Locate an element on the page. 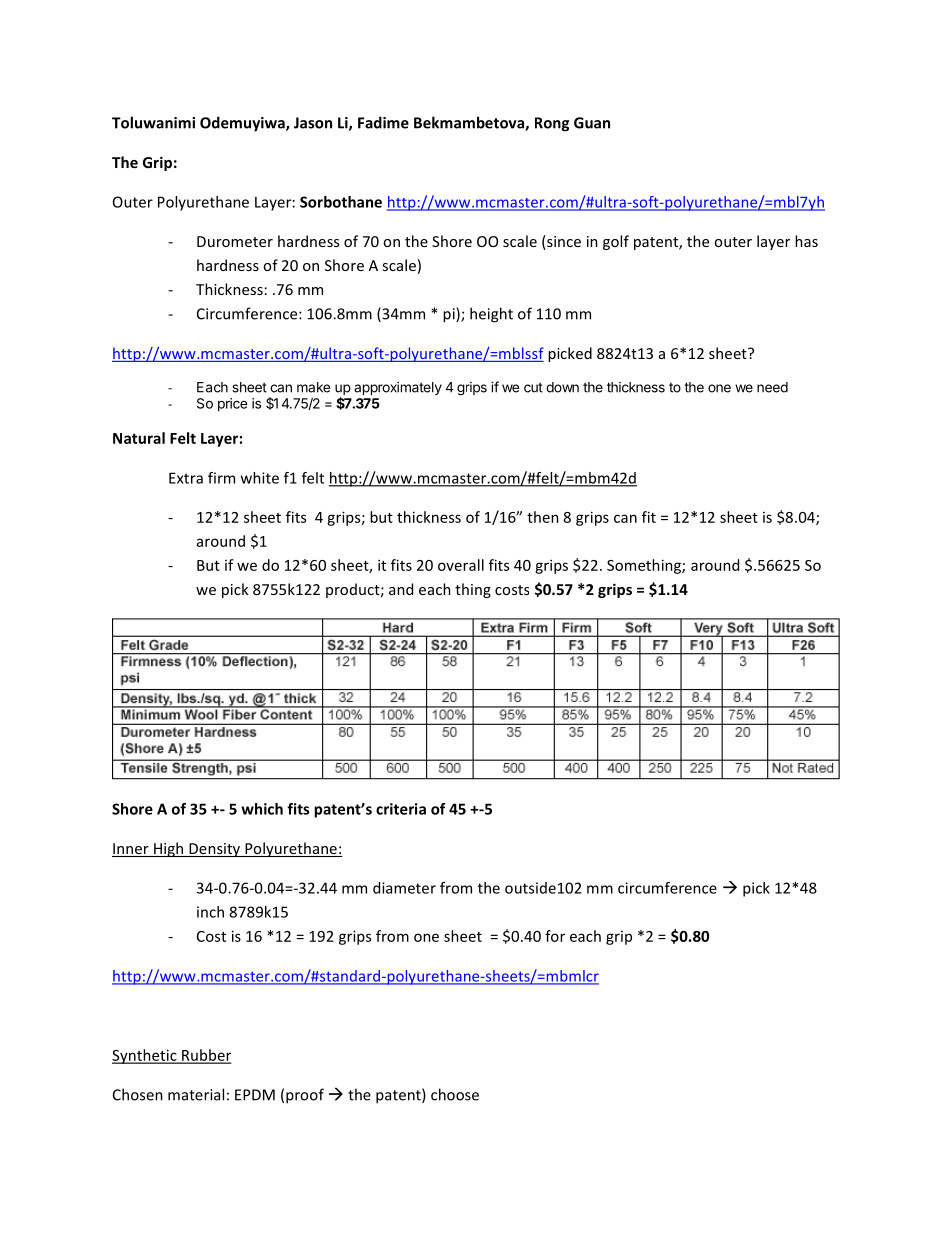  height is located at coordinates (491, 315).
